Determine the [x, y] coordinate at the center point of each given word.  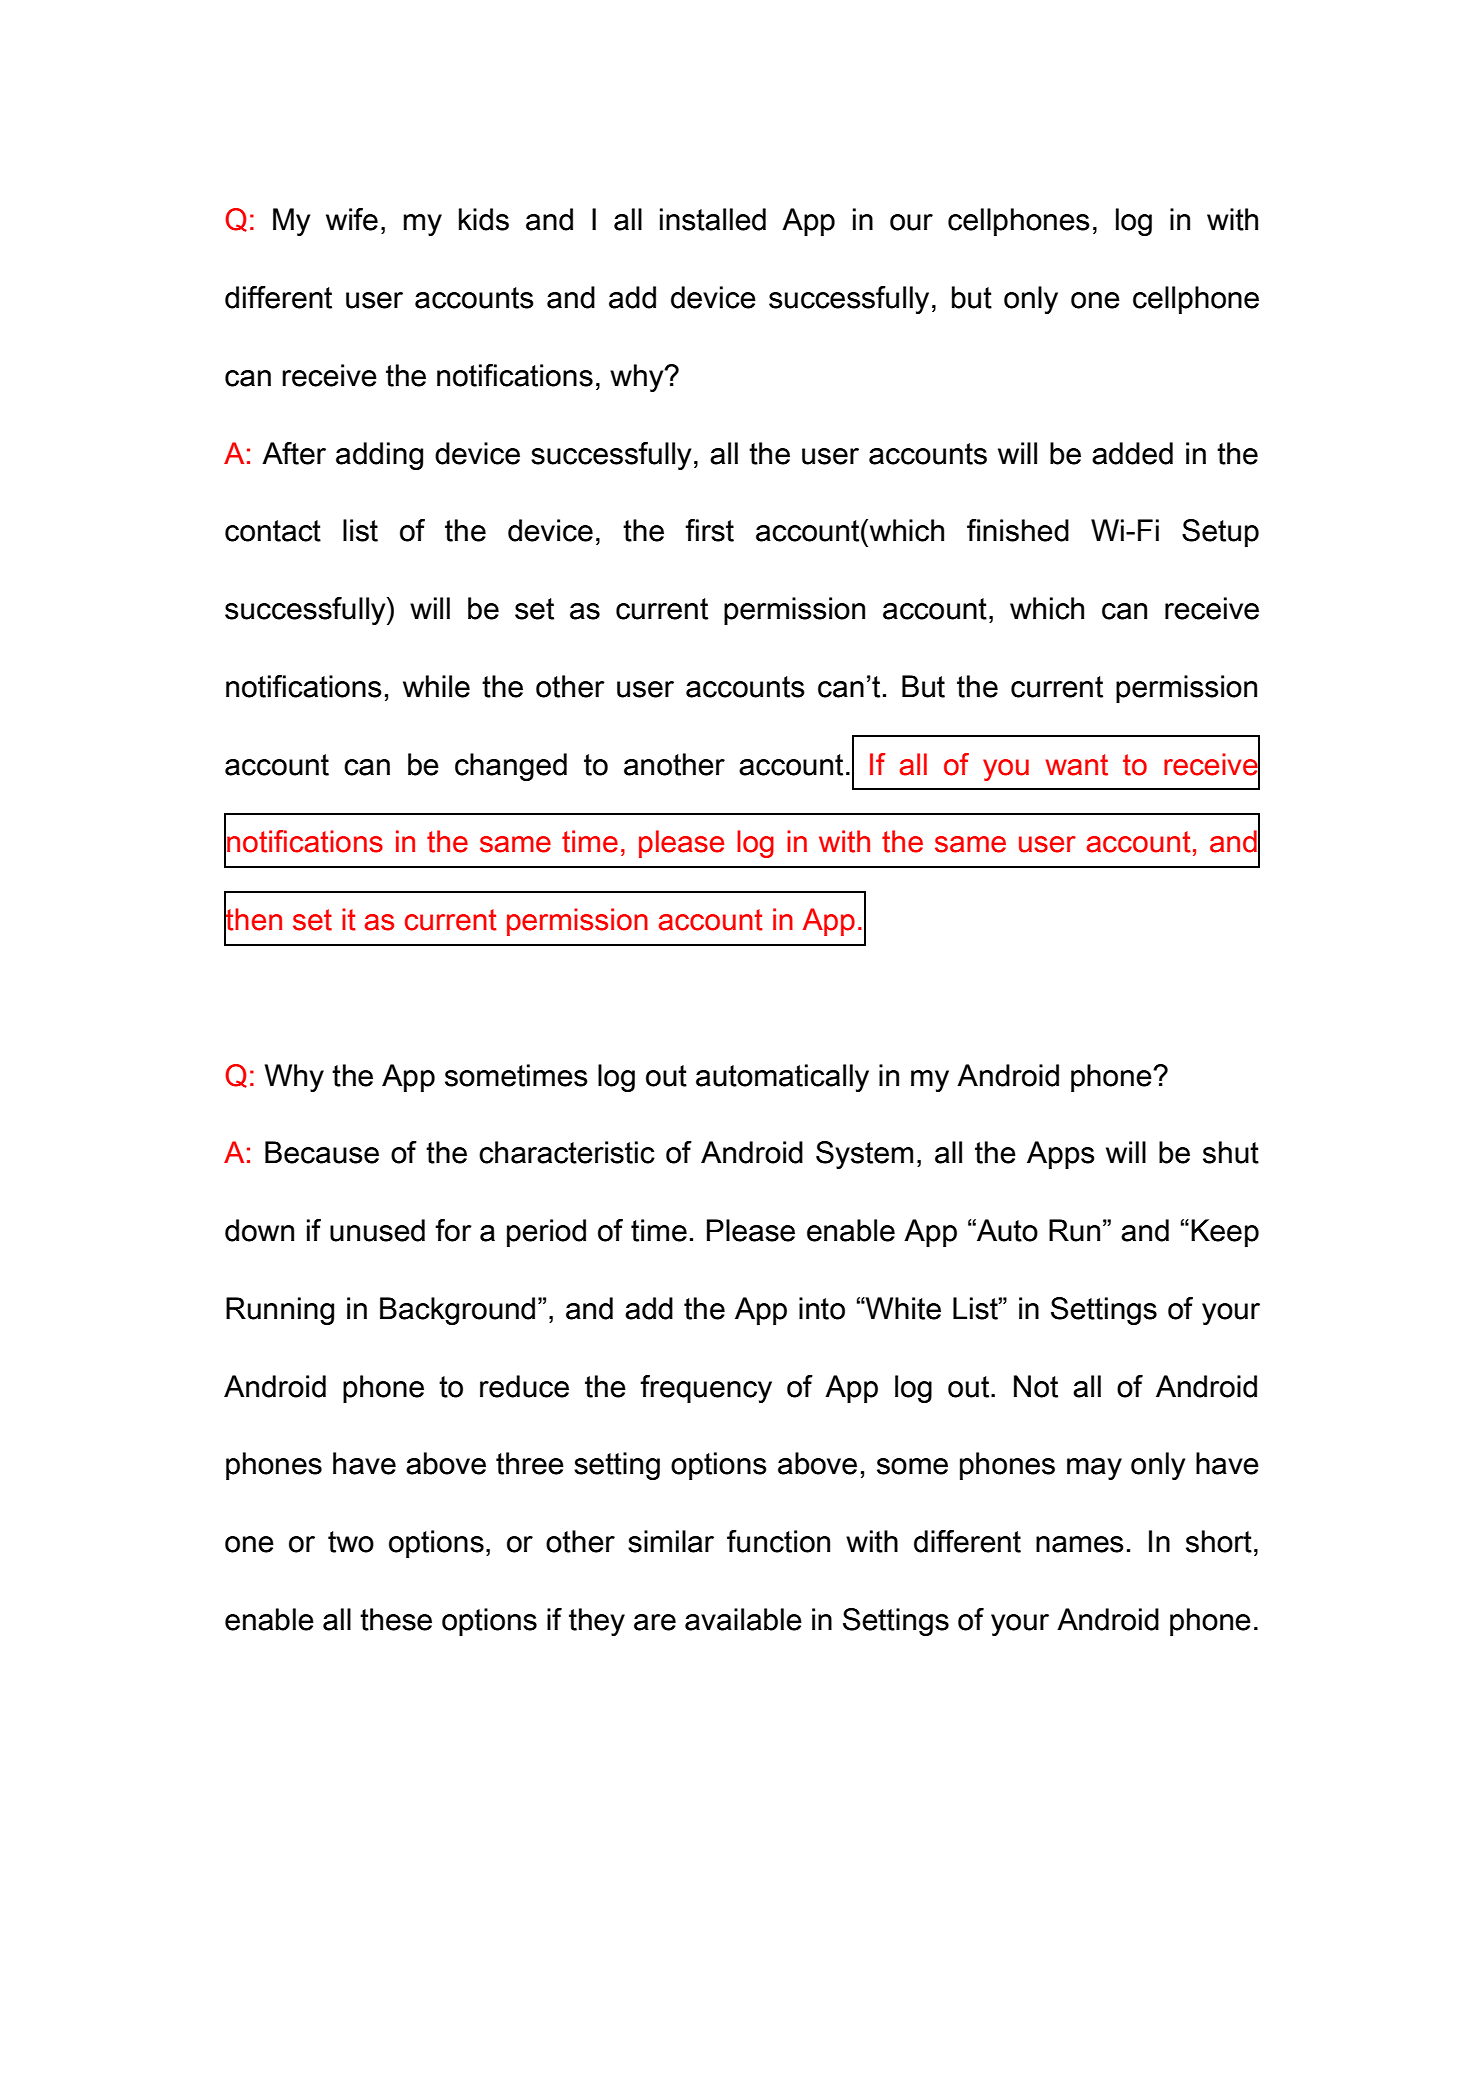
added [1132, 453]
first [709, 530]
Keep [1225, 1233]
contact [273, 531]
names [1080, 1544]
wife [352, 219]
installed [713, 219]
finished [1018, 530]
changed [511, 767]
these [396, 1619]
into [822, 1308]
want [1076, 765]
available [743, 1619]
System [864, 1155]
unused [377, 1230]
